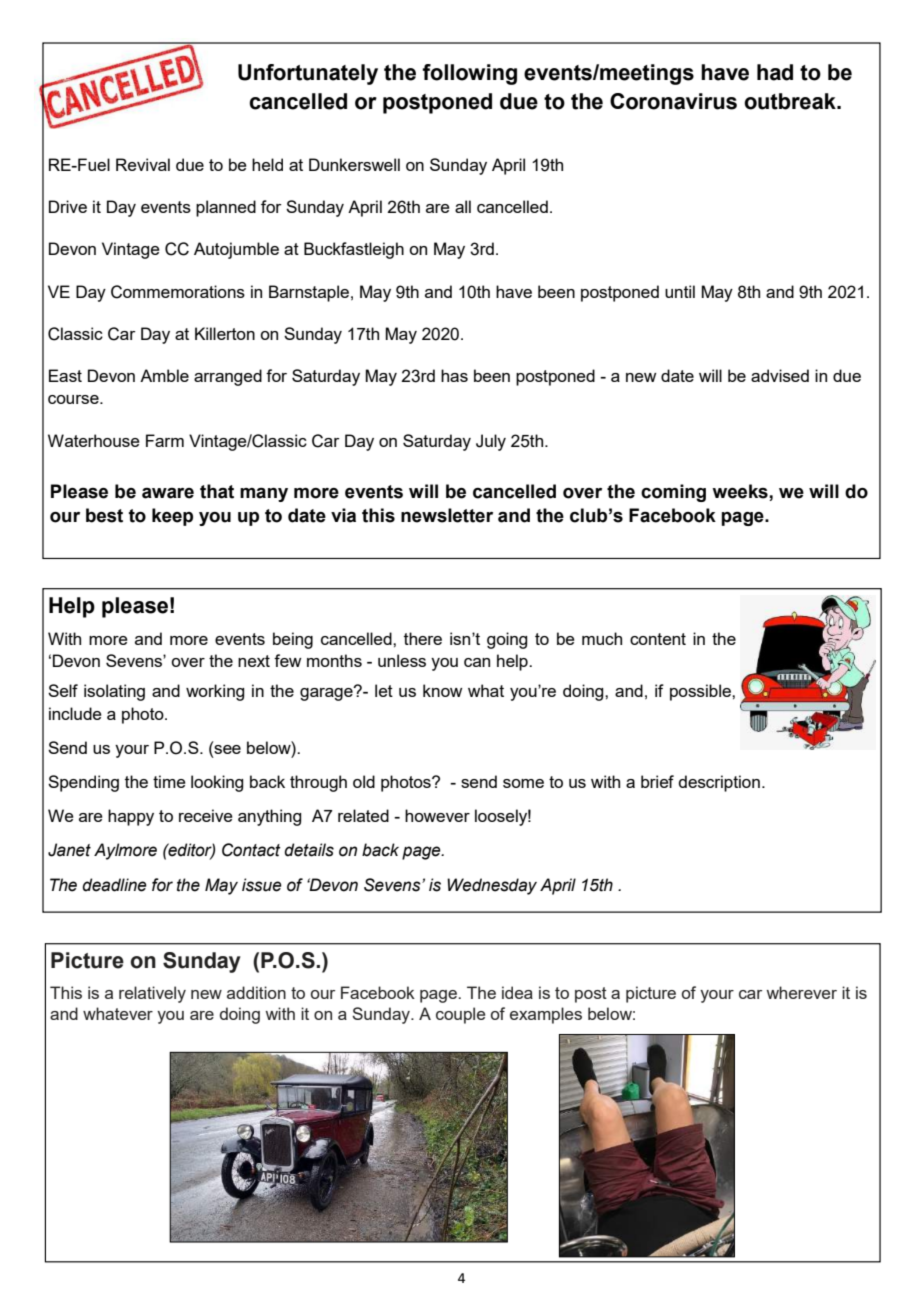 The image size is (924, 1308). I want to click on weeks, so click(741, 491).
